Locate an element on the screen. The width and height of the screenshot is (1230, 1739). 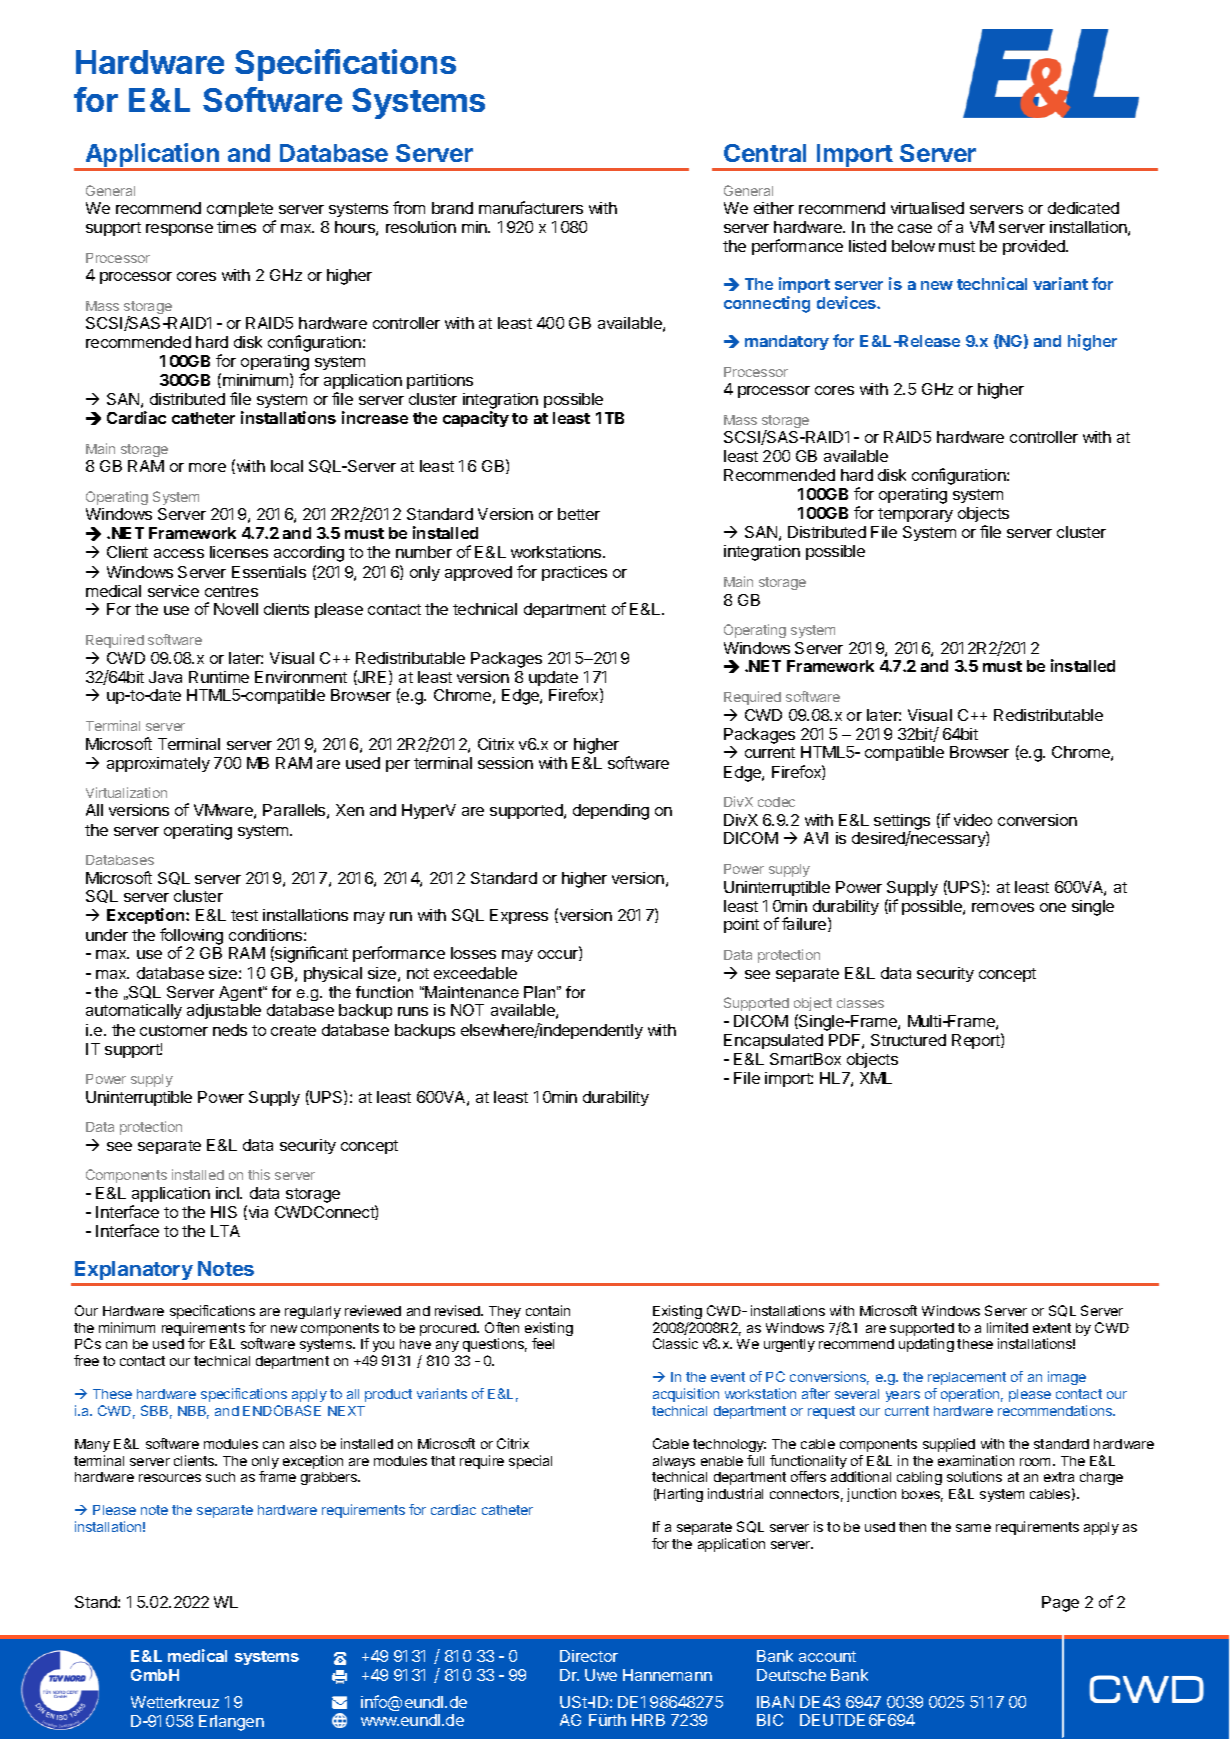
complete is located at coordinates (241, 211).
